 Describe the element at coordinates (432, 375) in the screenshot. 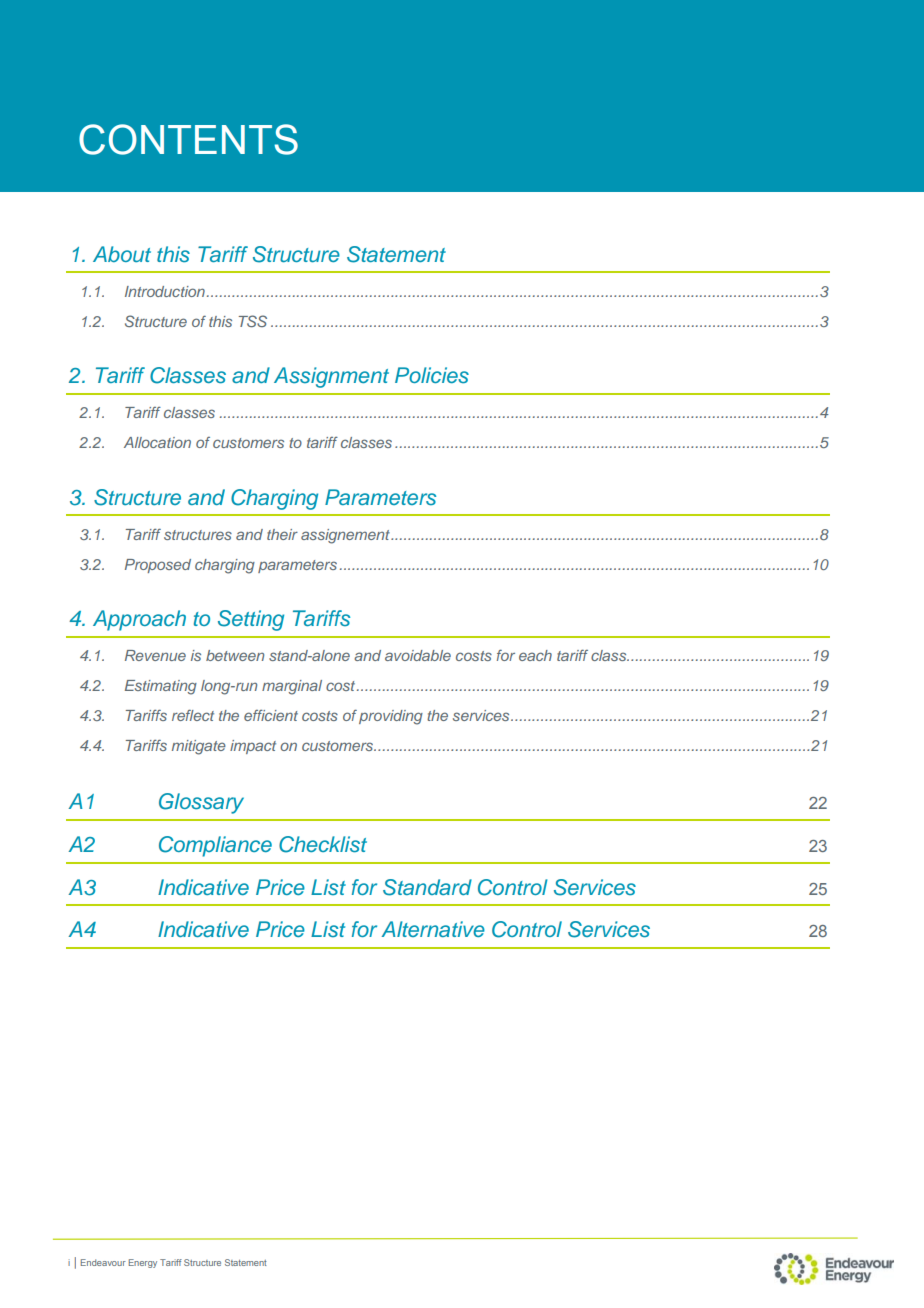

I see `Policies` at that location.
